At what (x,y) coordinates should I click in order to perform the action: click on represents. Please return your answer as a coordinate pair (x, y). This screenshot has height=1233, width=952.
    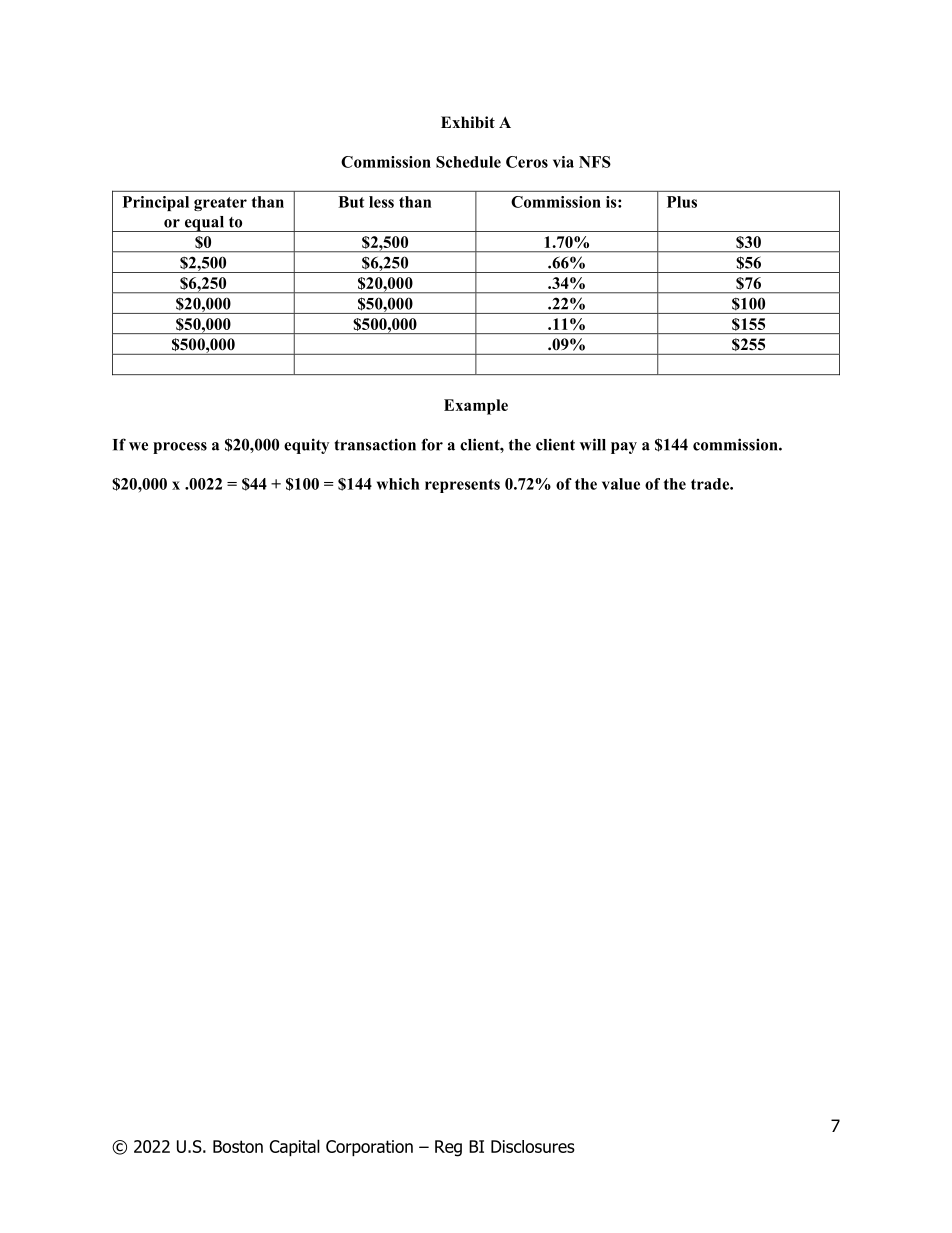
    Looking at the image, I should click on (462, 486).
